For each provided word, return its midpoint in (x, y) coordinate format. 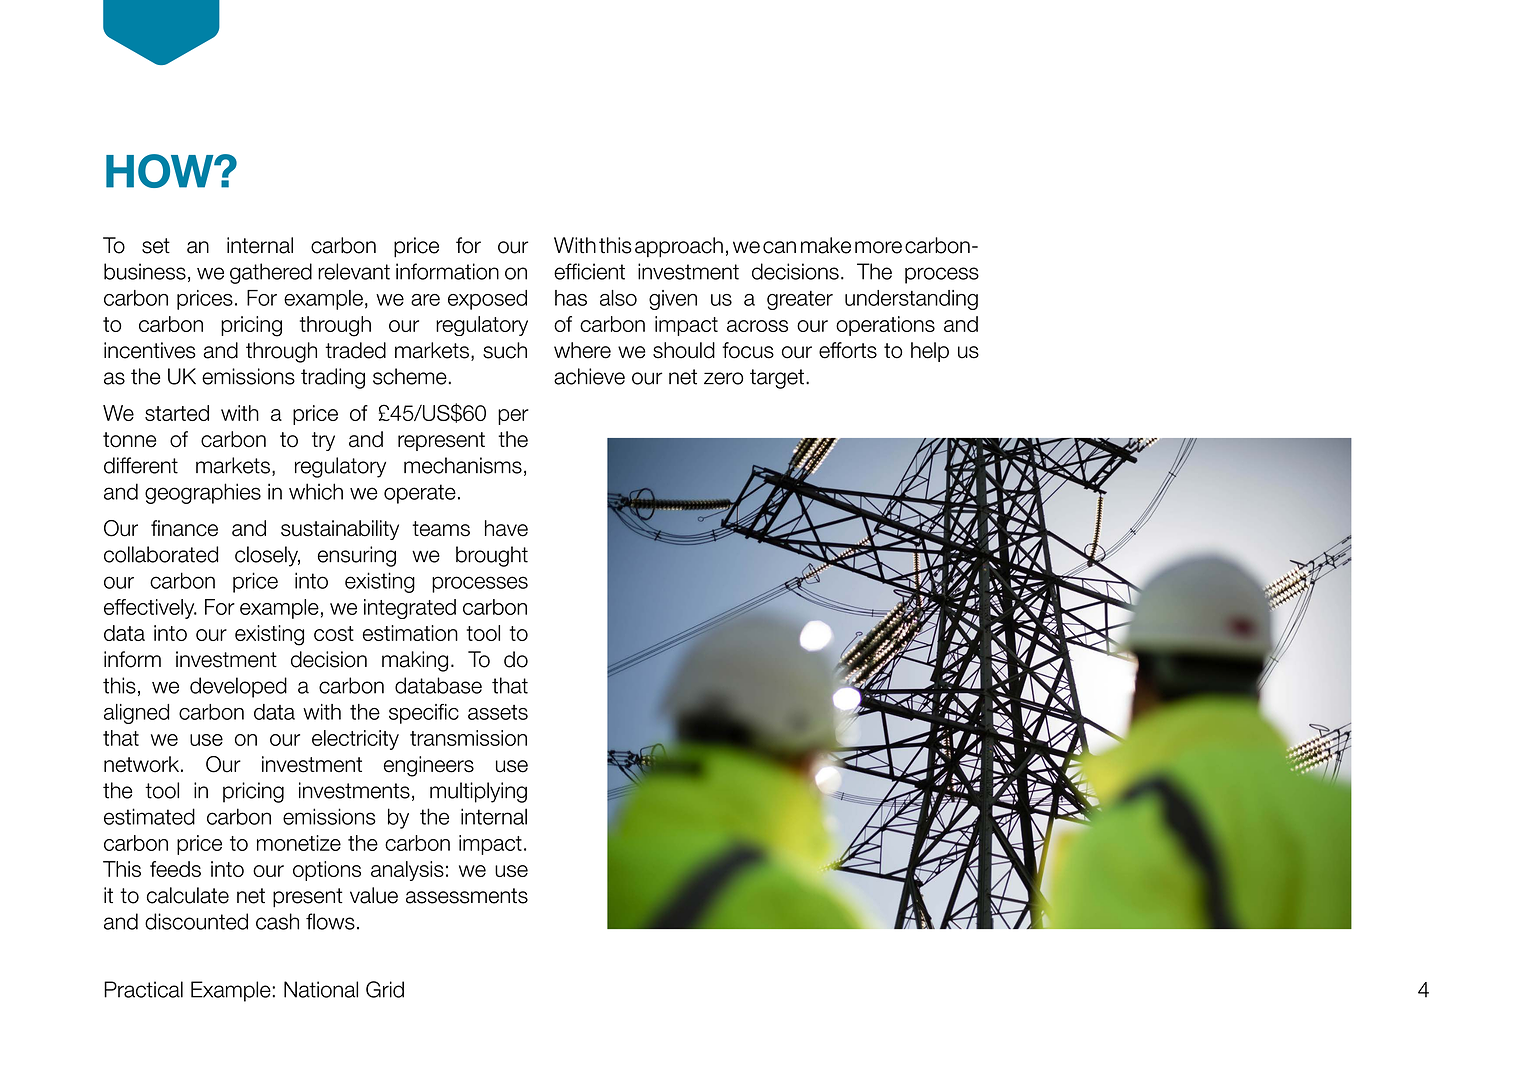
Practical (143, 989)
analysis (407, 871)
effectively (150, 609)
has (571, 298)
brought (492, 556)
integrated (410, 609)
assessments (467, 896)
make (826, 245)
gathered (271, 273)
